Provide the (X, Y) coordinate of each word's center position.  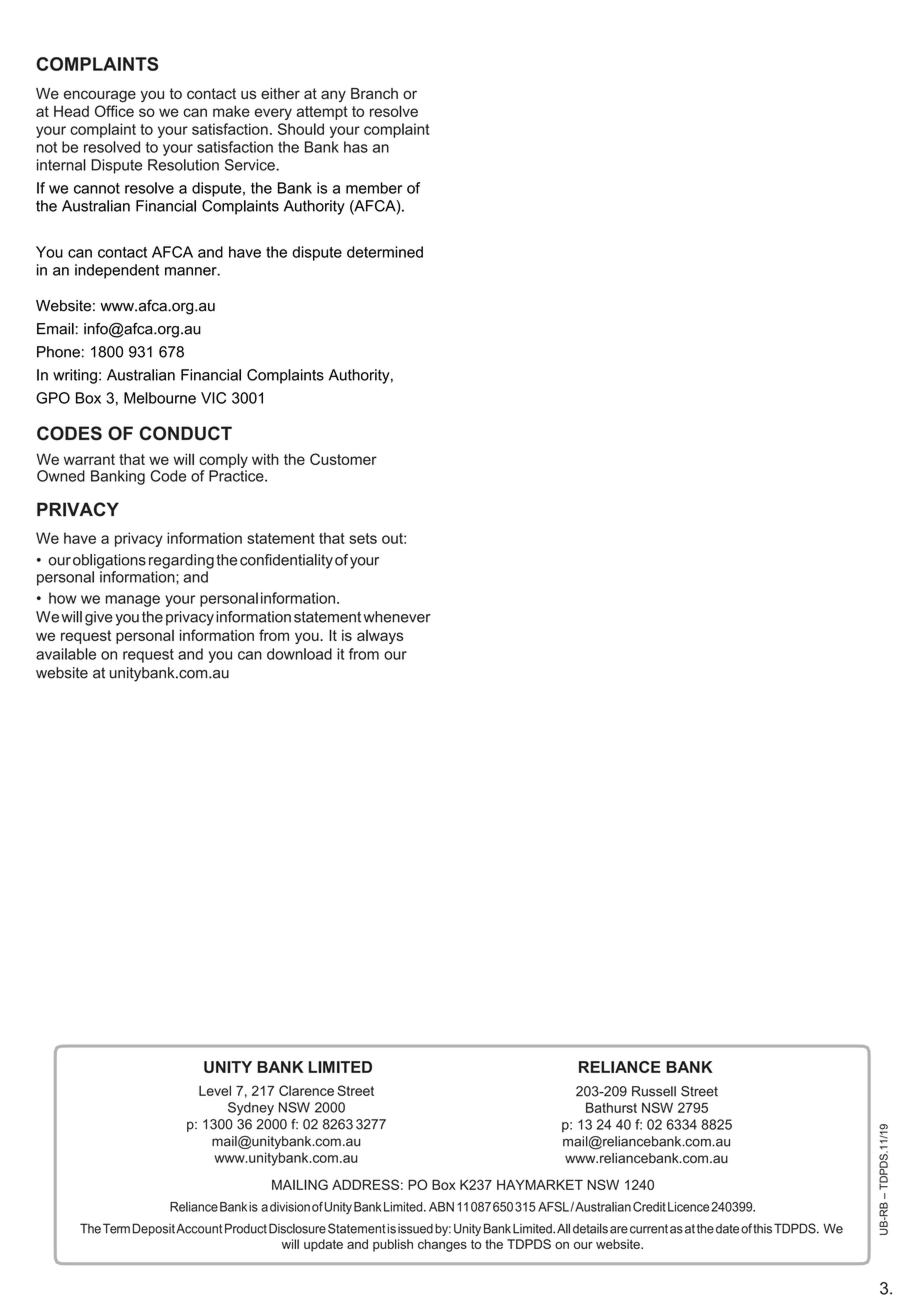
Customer (343, 459)
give (99, 618)
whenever (397, 617)
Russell (654, 1091)
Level (215, 1090)
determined (385, 252)
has (356, 147)
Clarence (306, 1090)
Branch (374, 93)
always (380, 637)
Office (114, 111)
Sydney (251, 1109)
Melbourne (160, 398)
